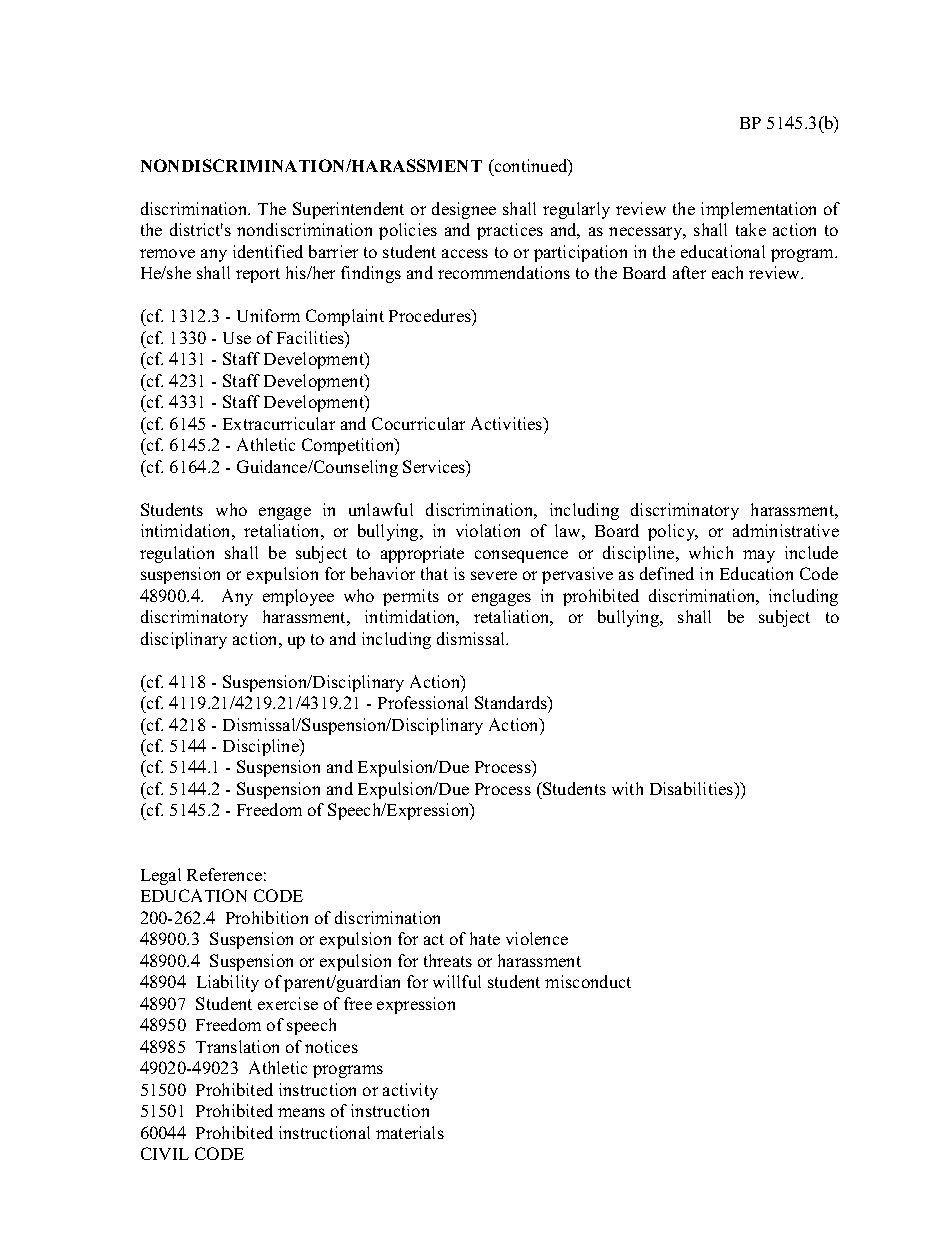 This document has width=952, height=1233. I want to click on hate, so click(485, 938).
